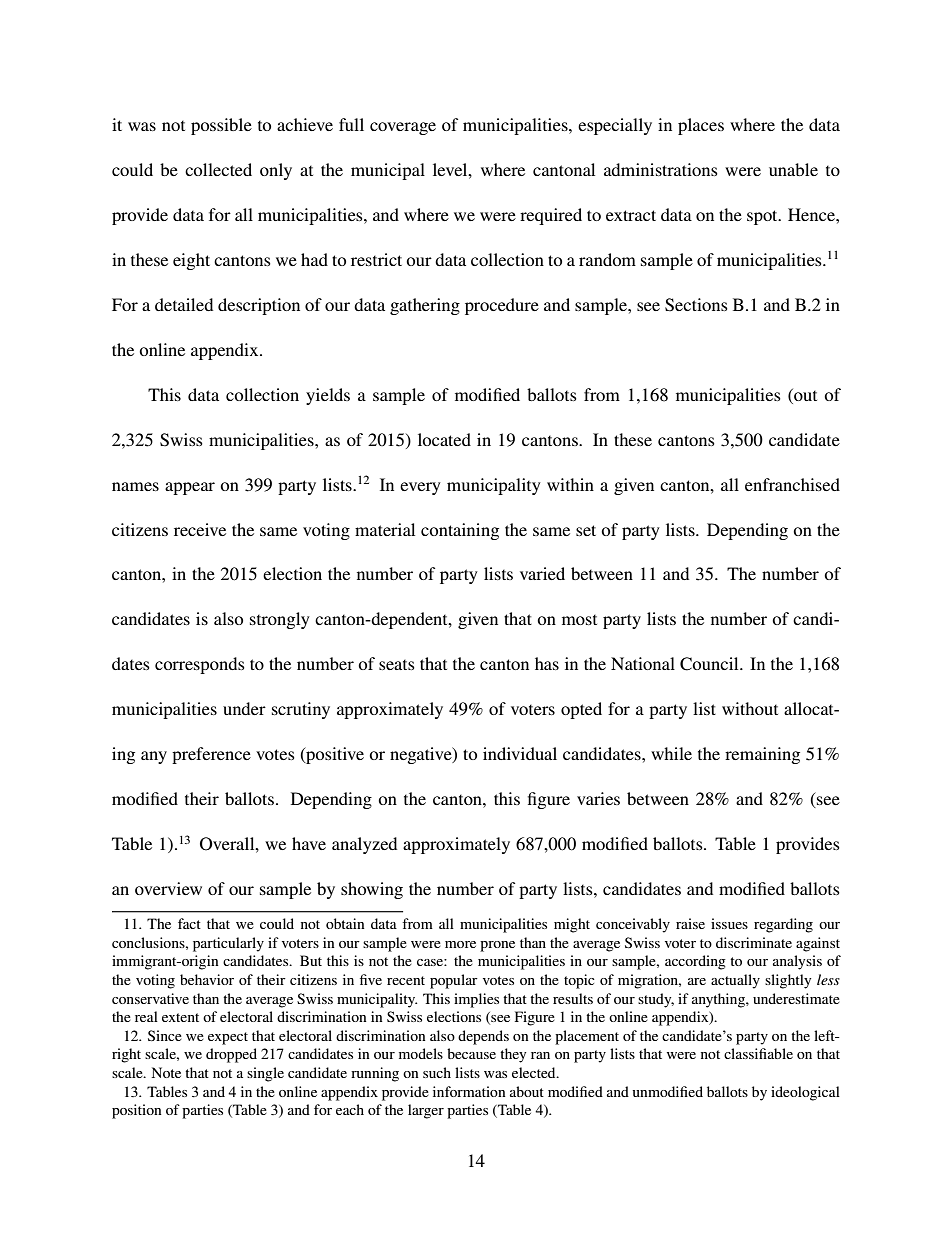 The height and width of the screenshot is (1233, 952). I want to click on information, so click(469, 1091).
